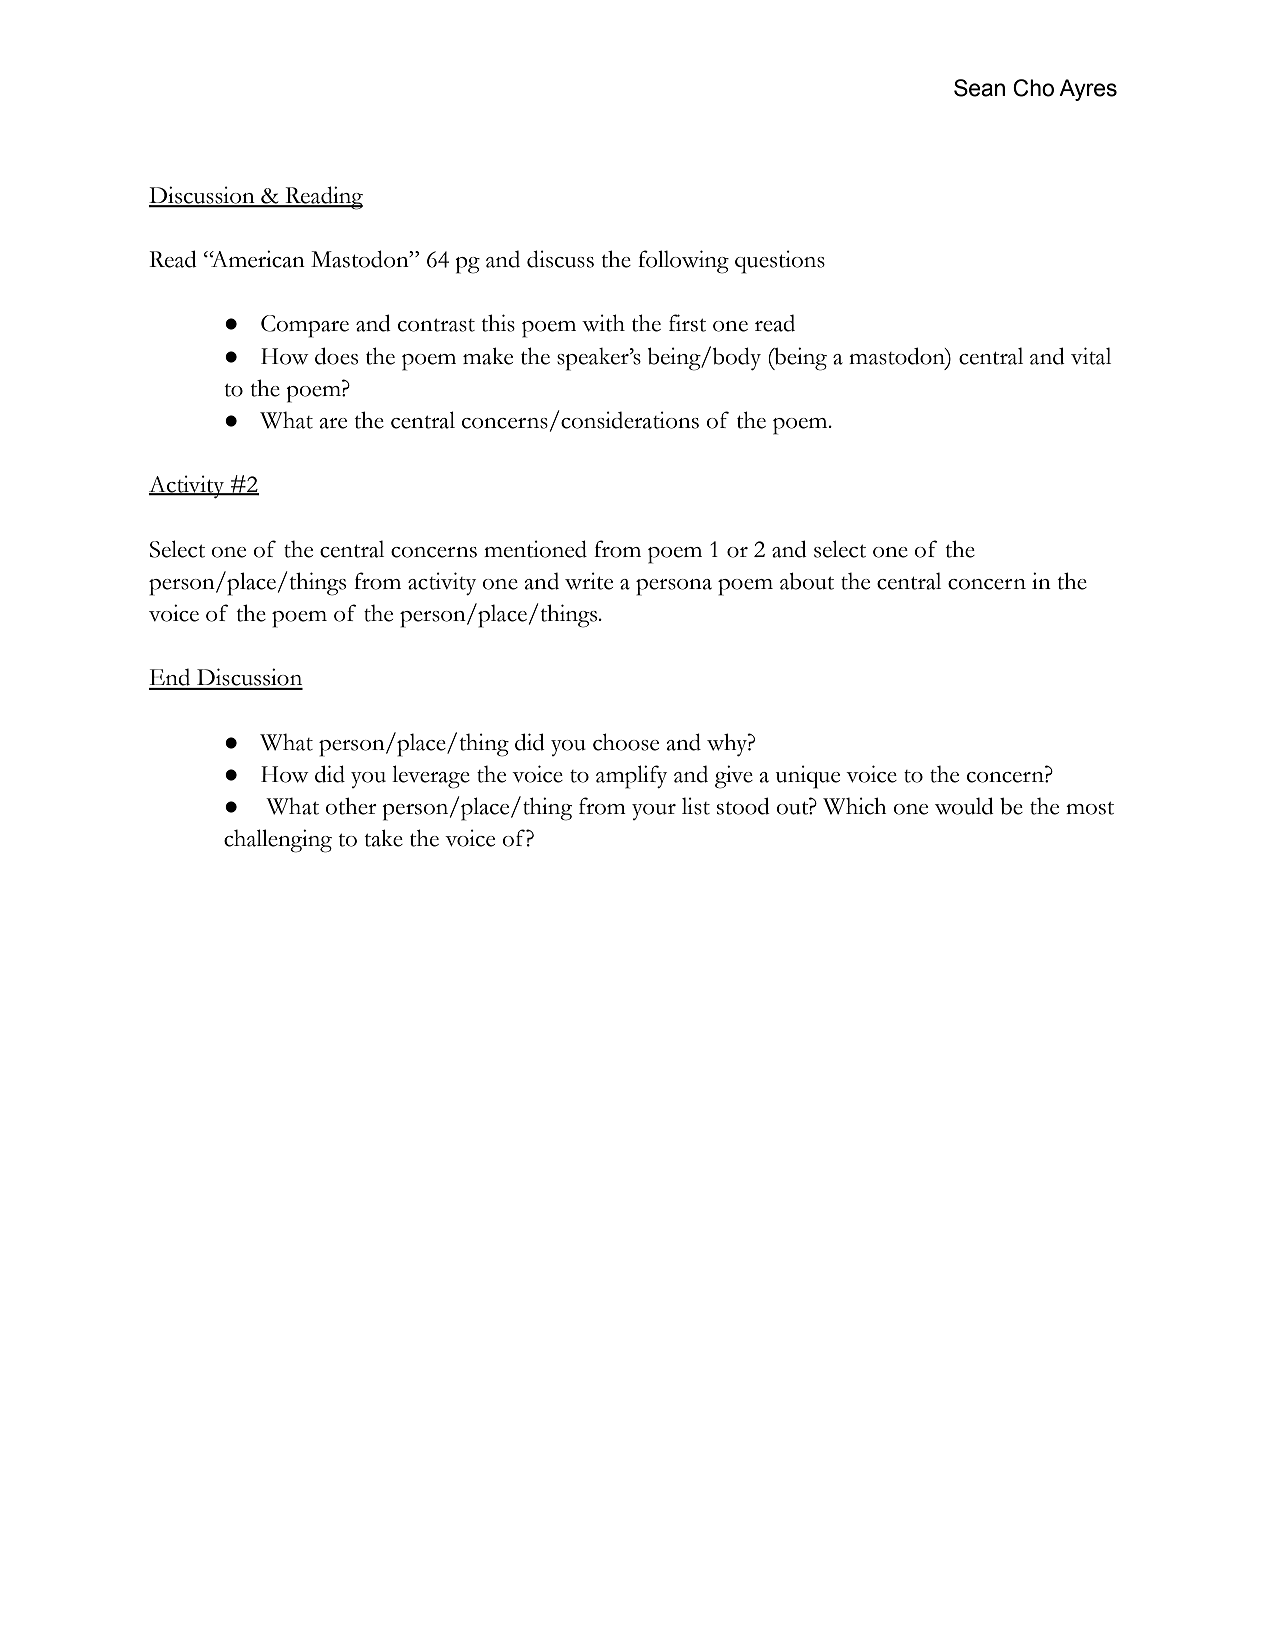 The height and width of the document is (1641, 1268). I want to click on American, so click(257, 259).
